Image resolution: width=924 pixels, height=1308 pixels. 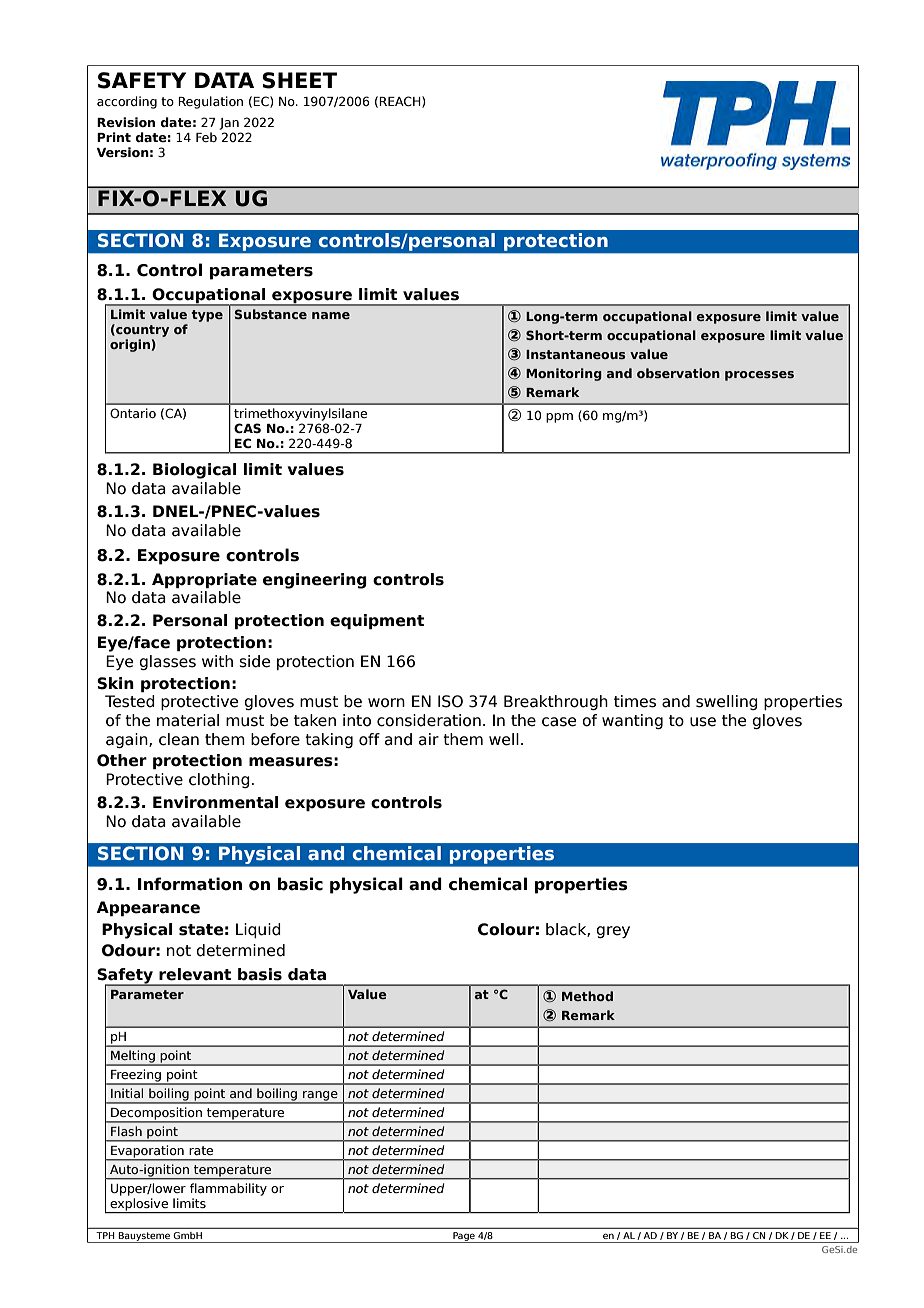 What do you see at coordinates (133, 413) in the screenshot?
I see `Ontario` at bounding box center [133, 413].
